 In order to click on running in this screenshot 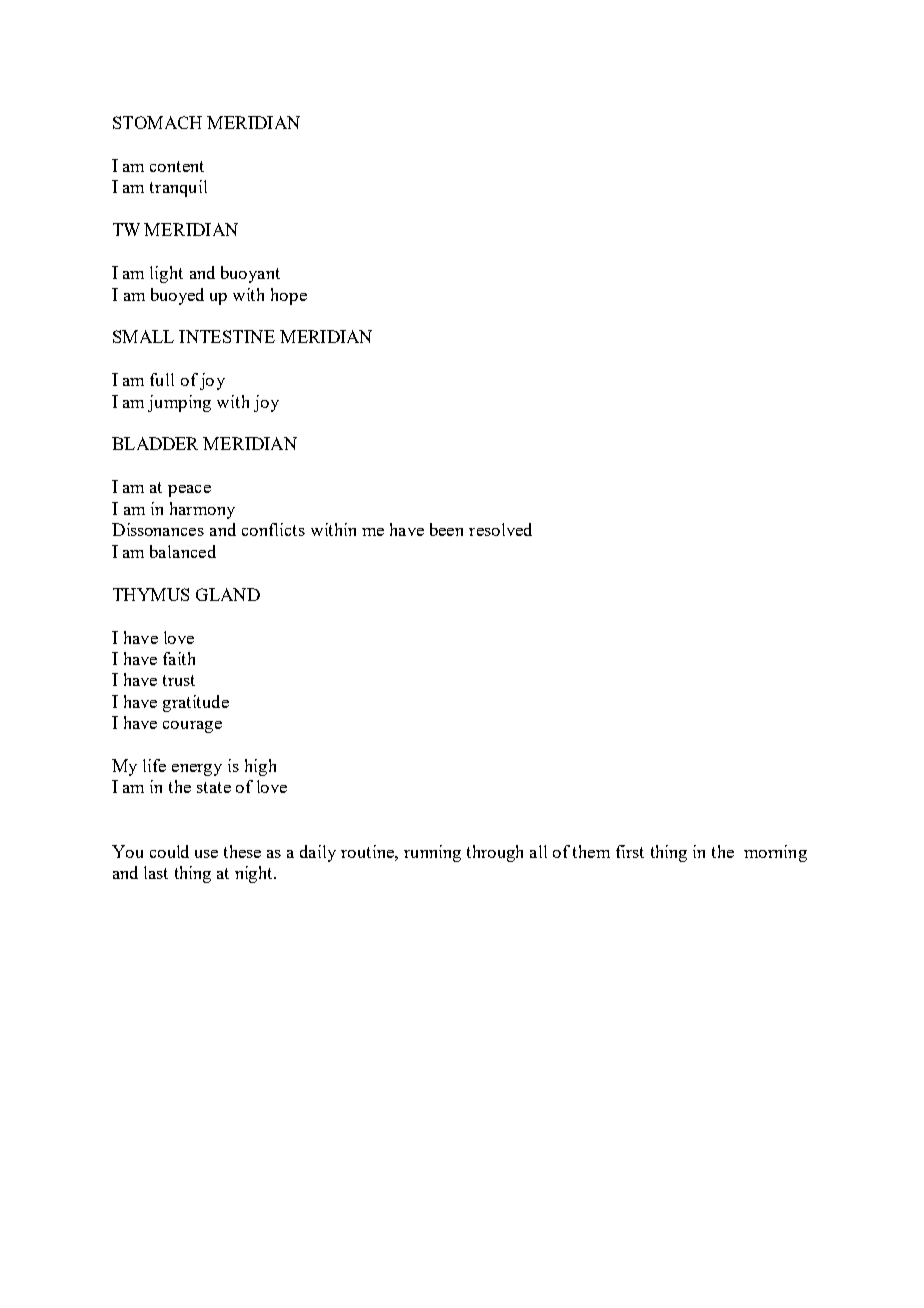, I will do `click(432, 853)`.
